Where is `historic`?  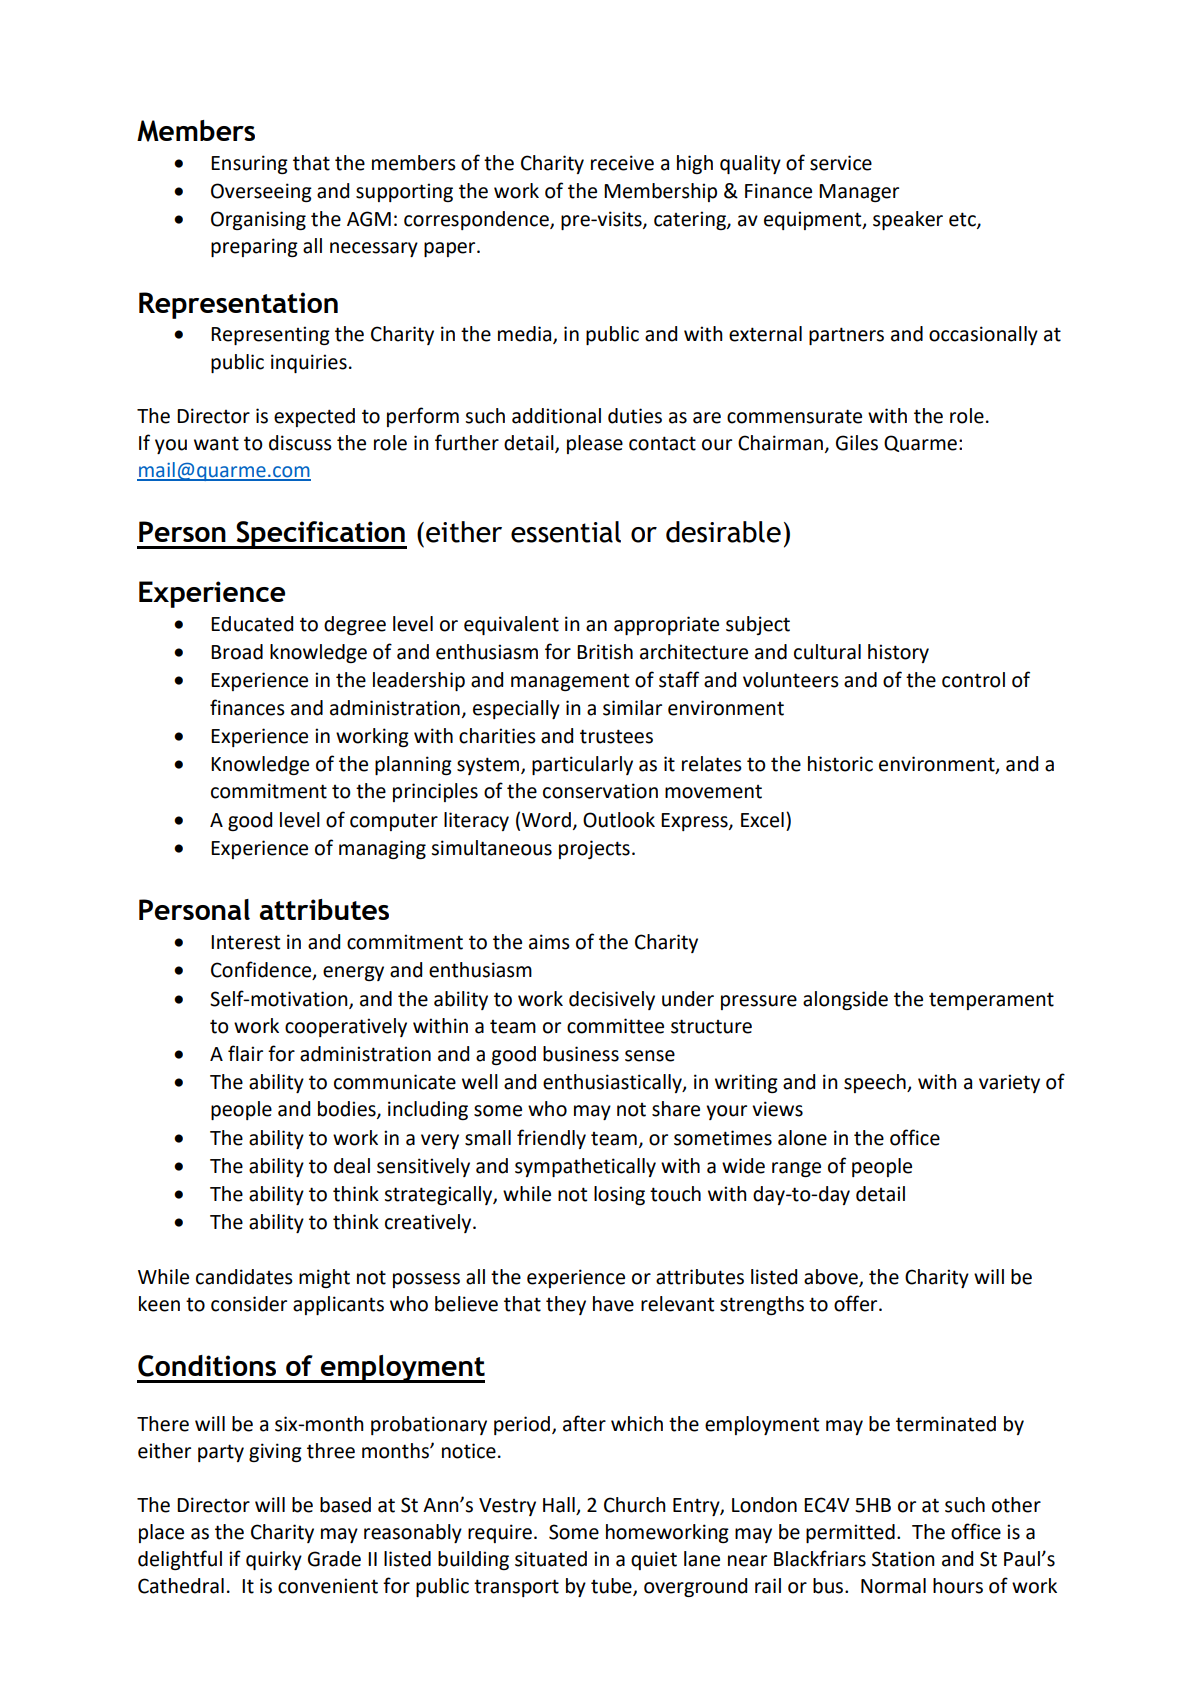
historic is located at coordinates (840, 764).
